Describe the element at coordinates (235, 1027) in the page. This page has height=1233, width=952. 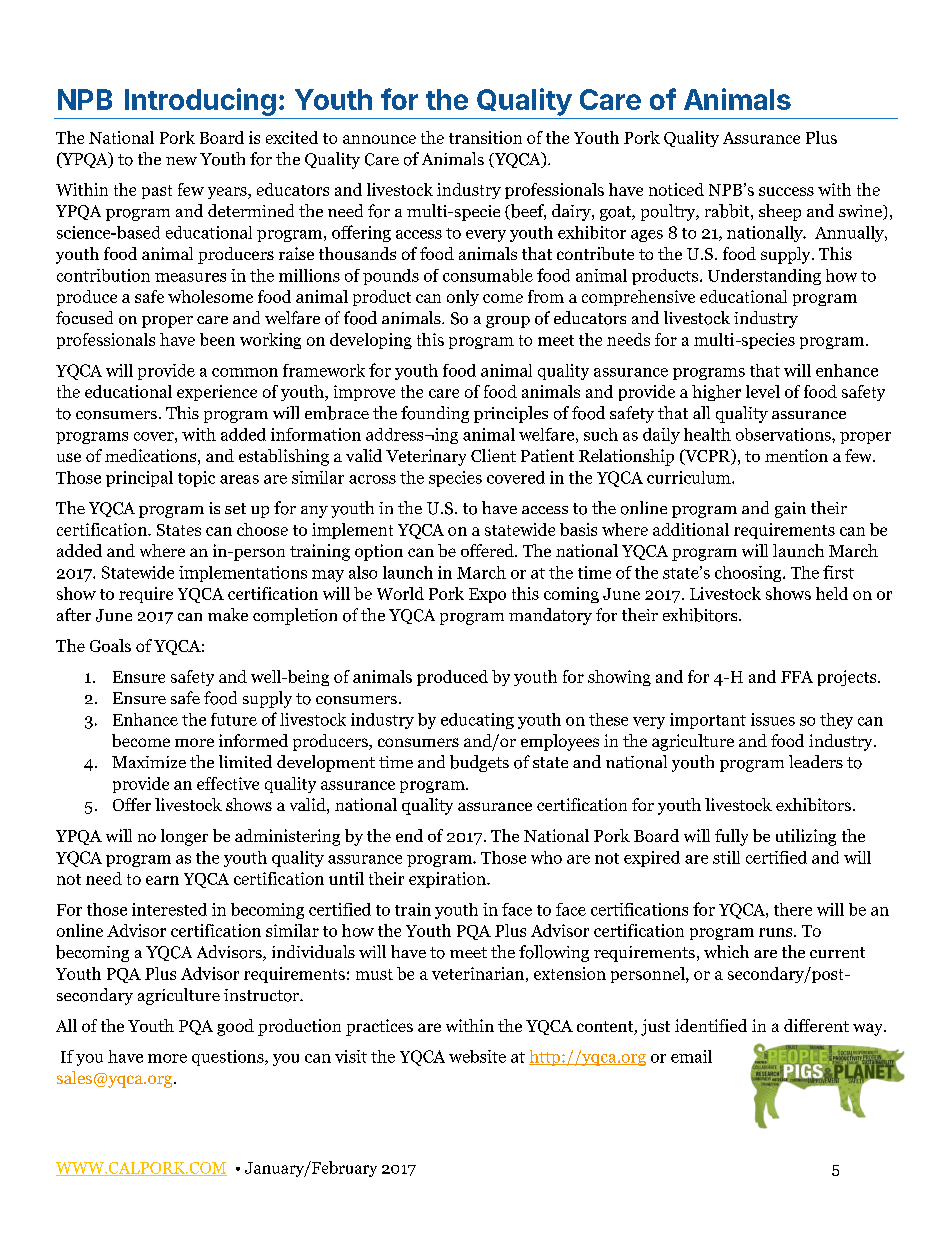
I see `good` at that location.
